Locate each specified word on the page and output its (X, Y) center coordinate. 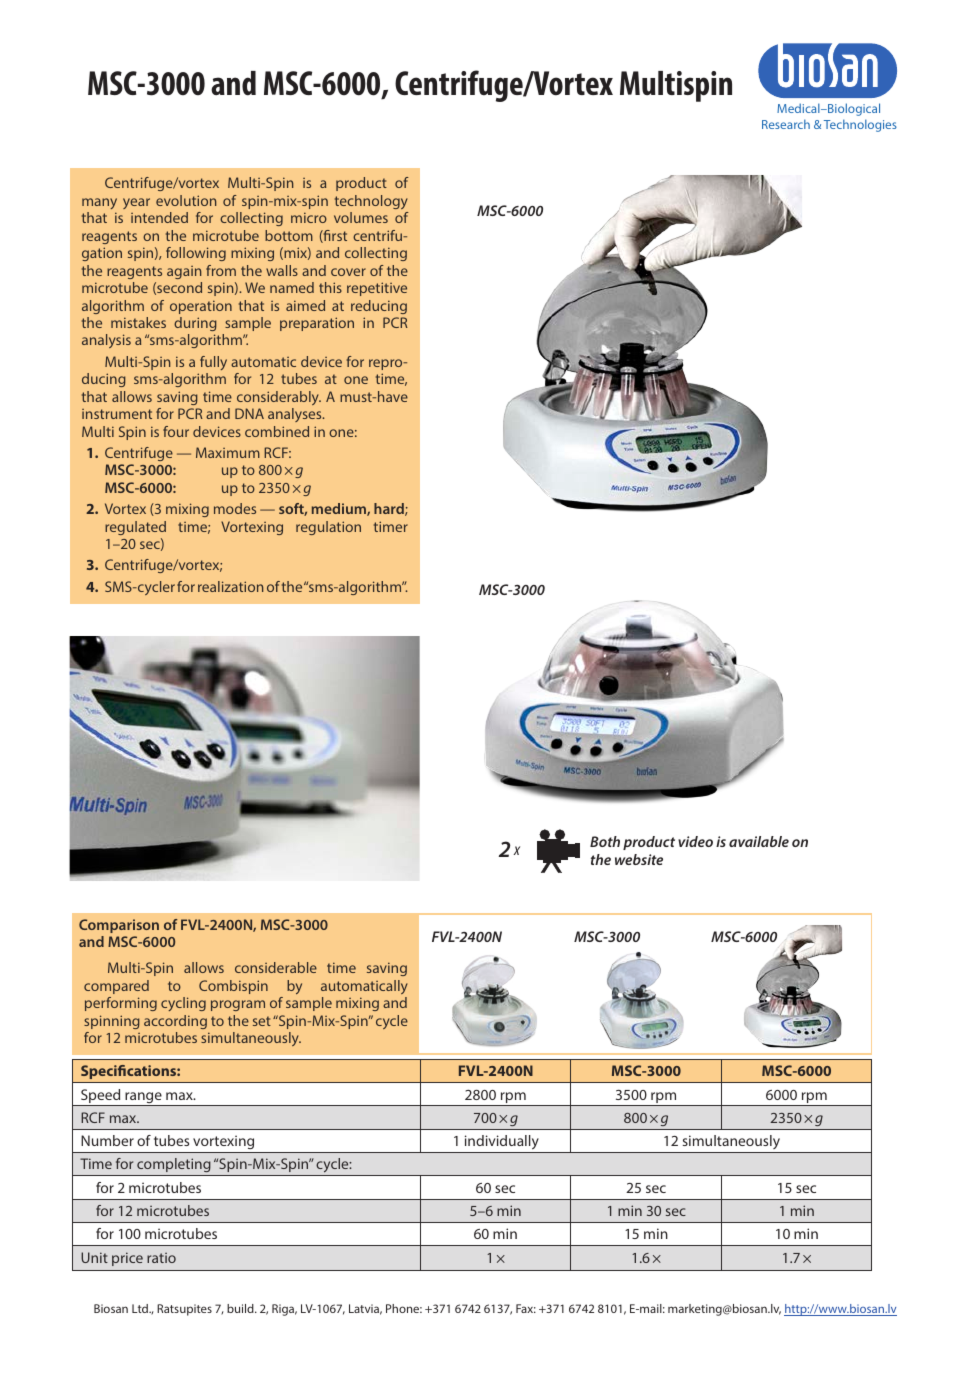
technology (371, 202)
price (127, 1259)
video (695, 841)
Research (786, 124)
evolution (186, 200)
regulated (135, 528)
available (759, 841)
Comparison (119, 926)
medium (340, 509)
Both (605, 841)
